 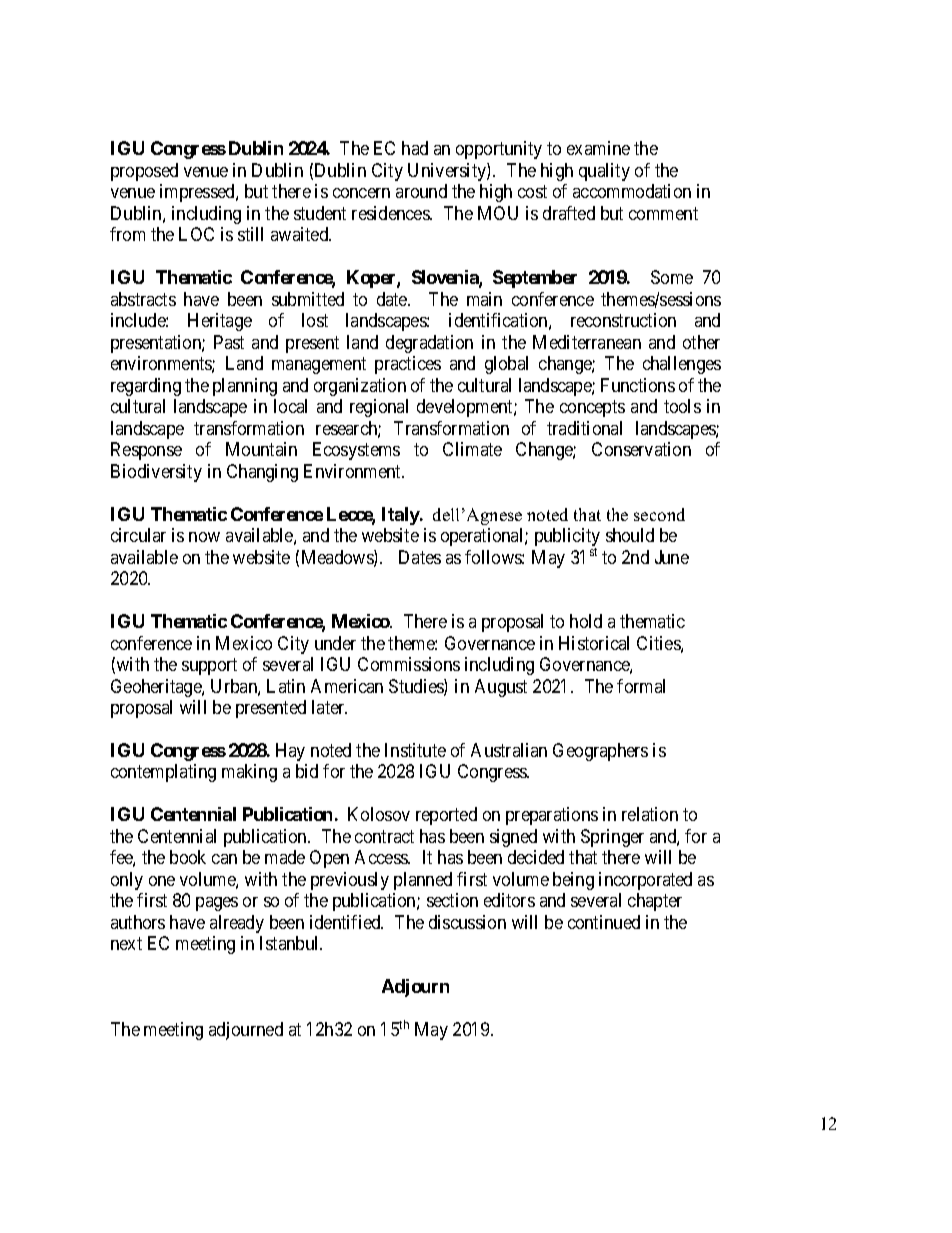 What do you see at coordinates (415, 750) in the screenshot?
I see `Institute` at bounding box center [415, 750].
